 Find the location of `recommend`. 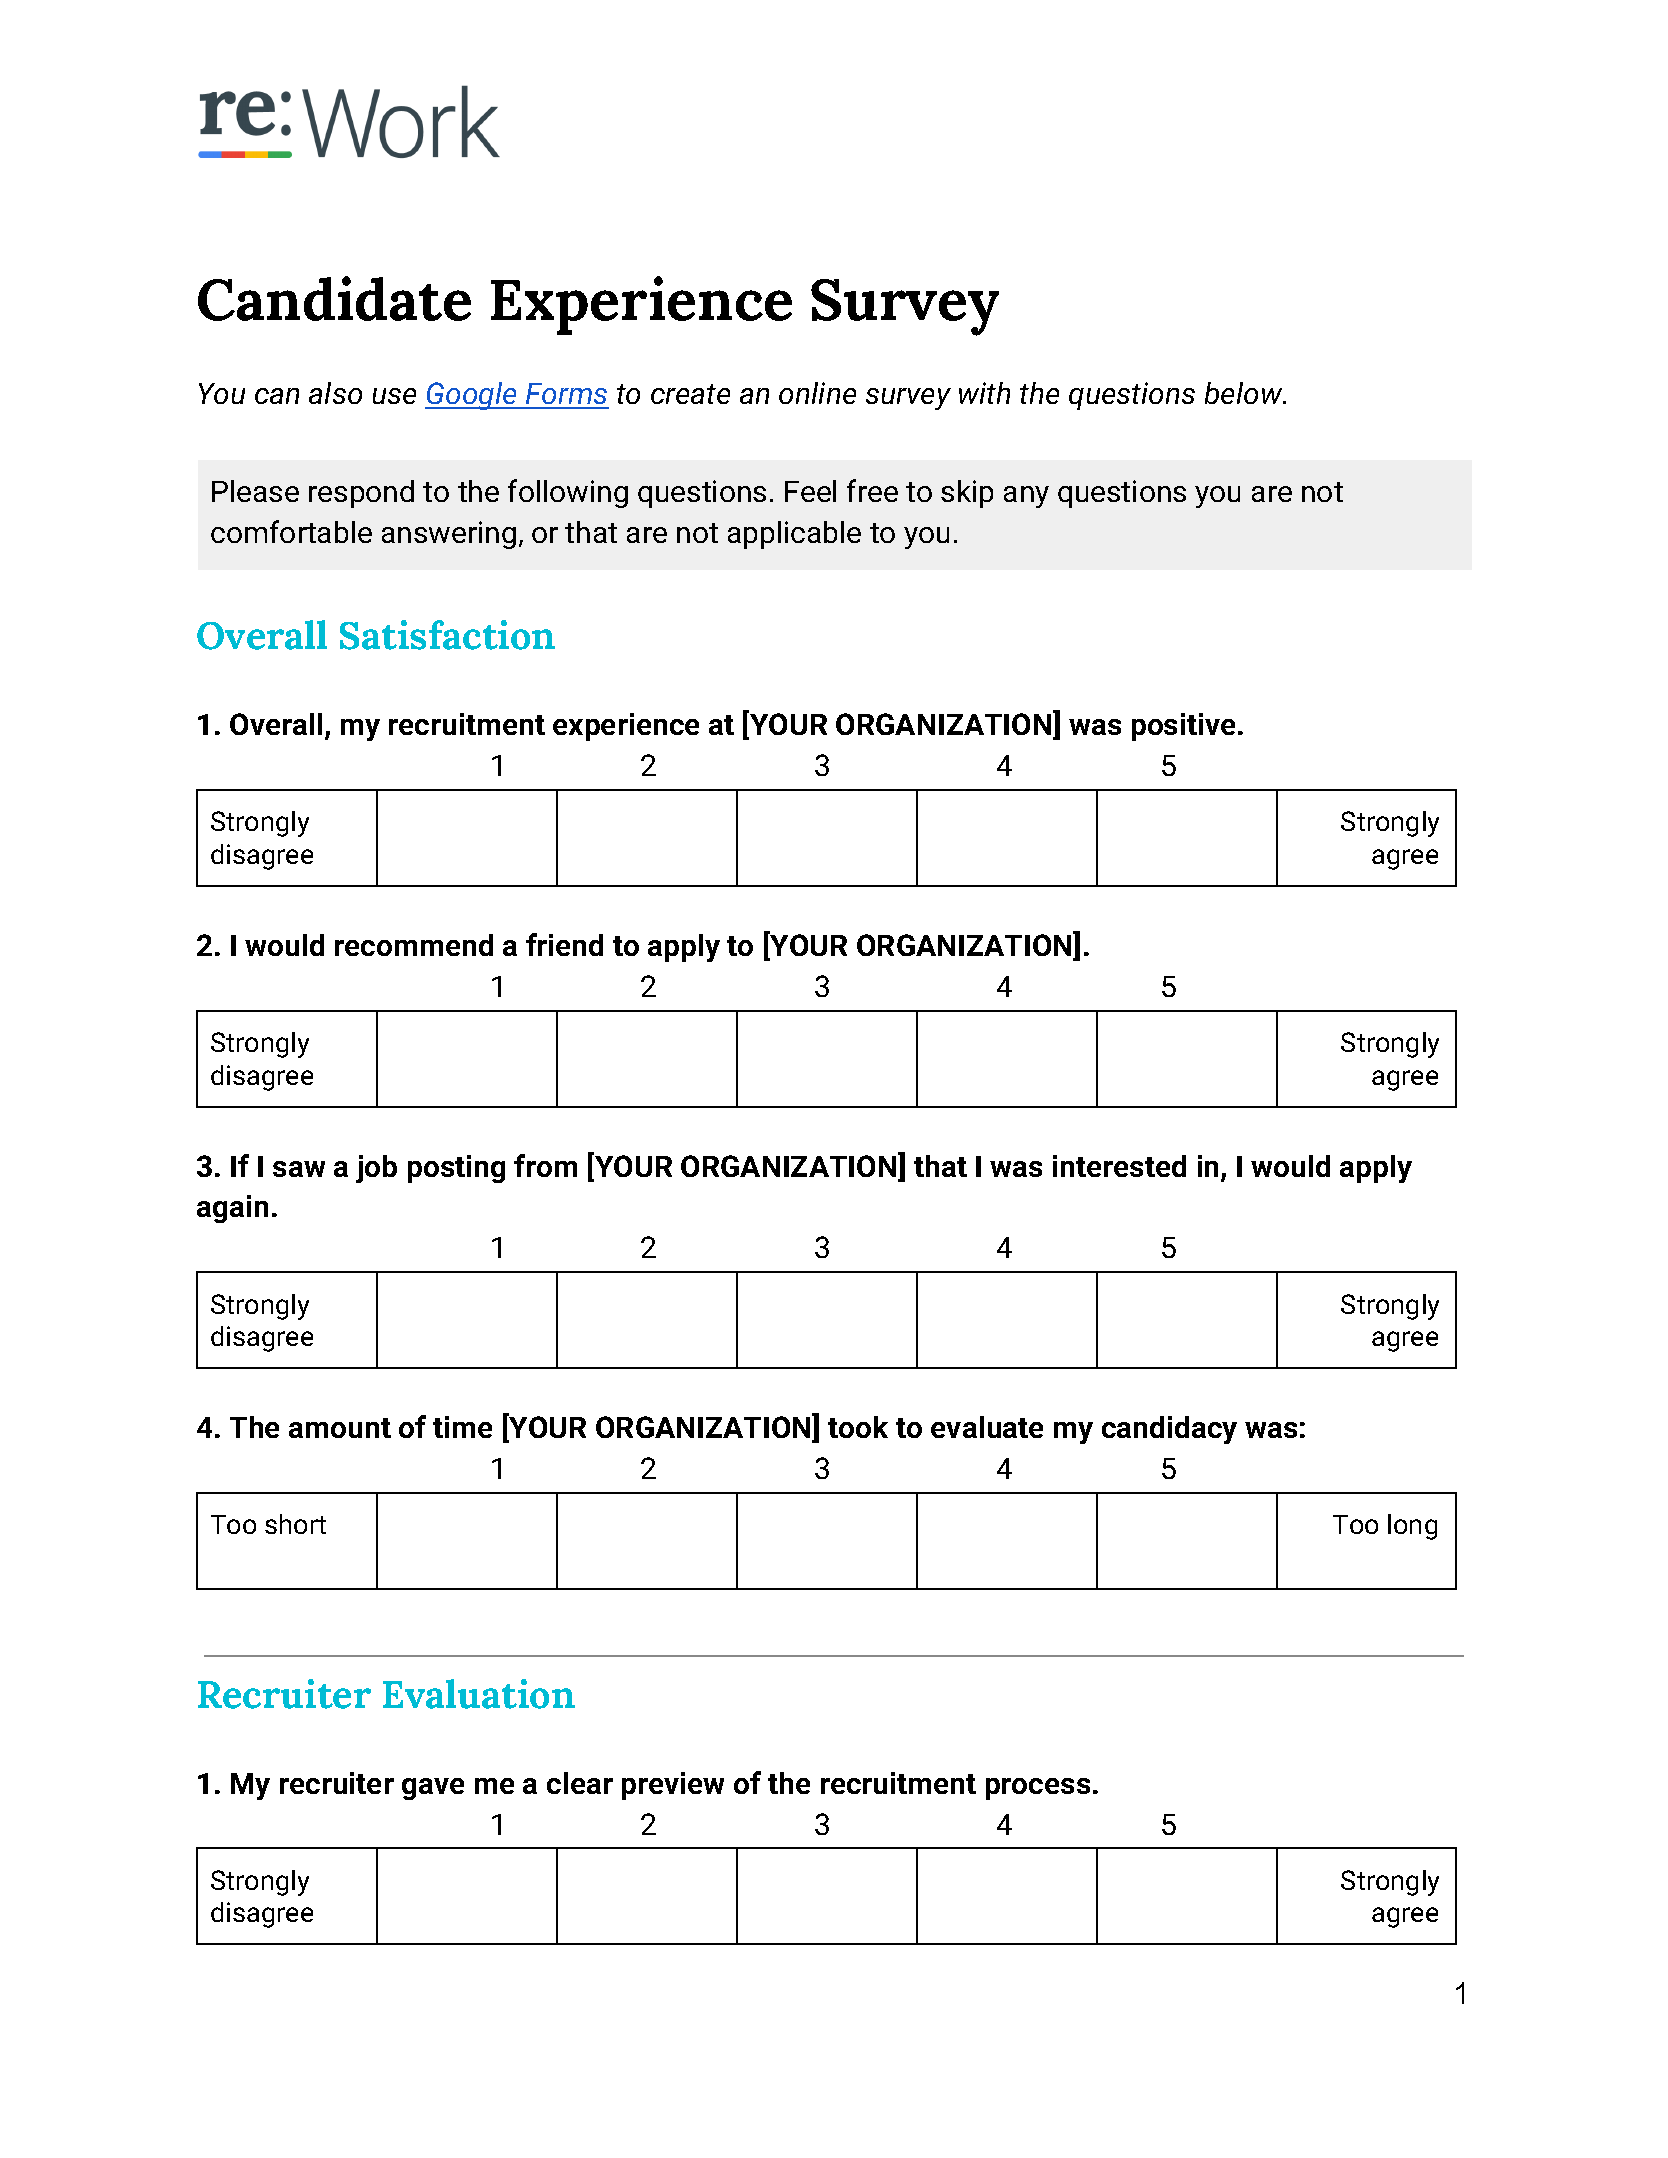

recommend is located at coordinates (414, 945).
